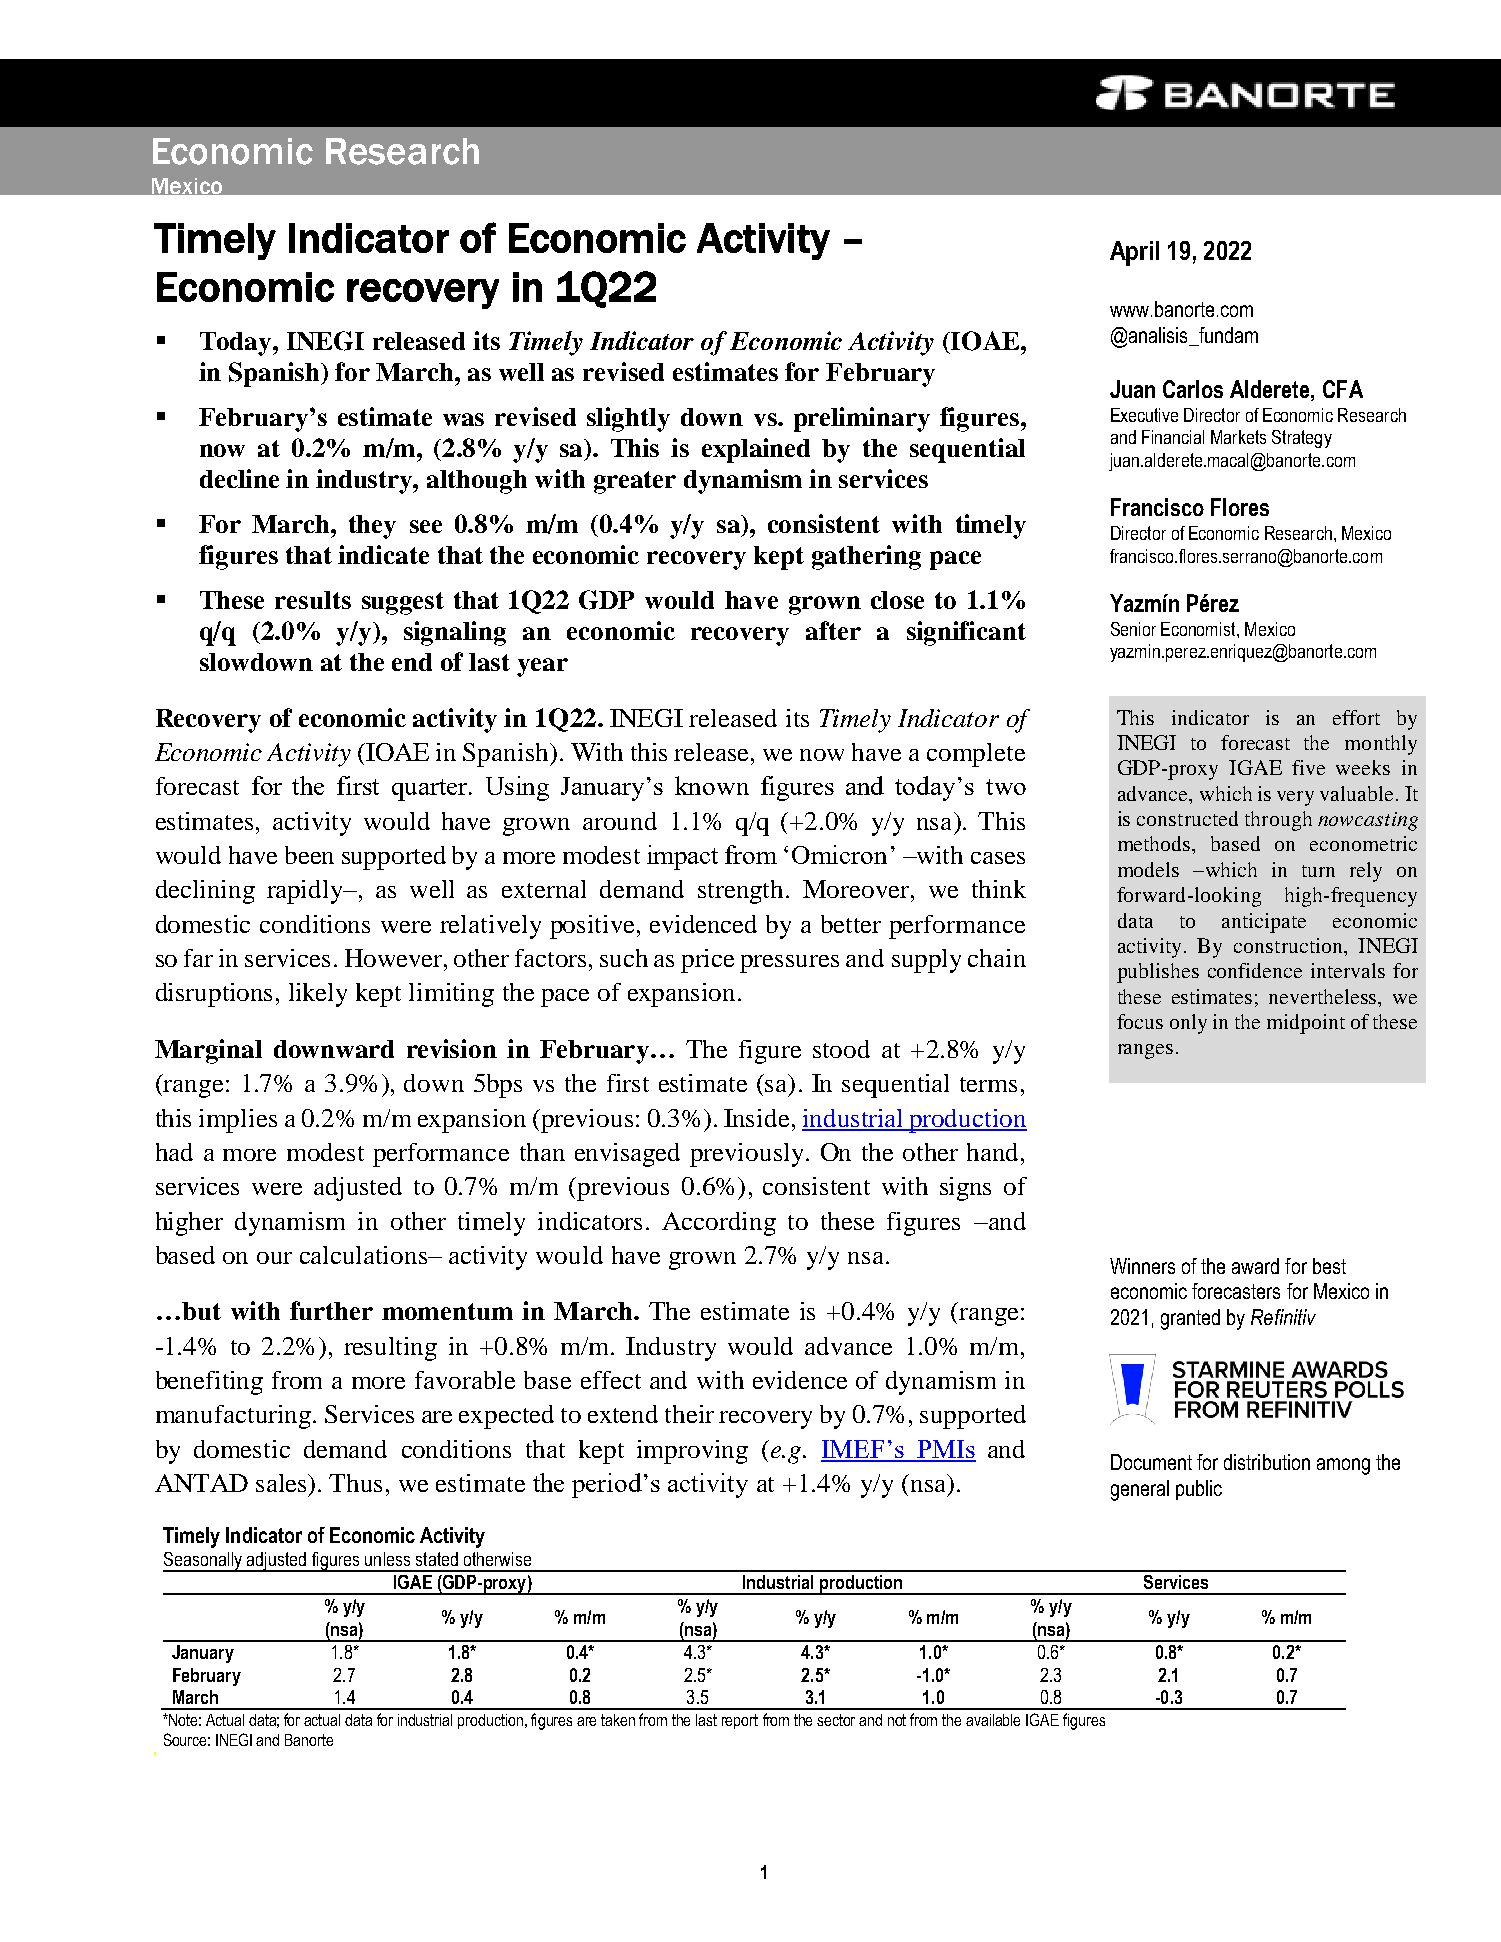 This screenshot has height=1942, width=1501. I want to click on further, so click(331, 1310).
